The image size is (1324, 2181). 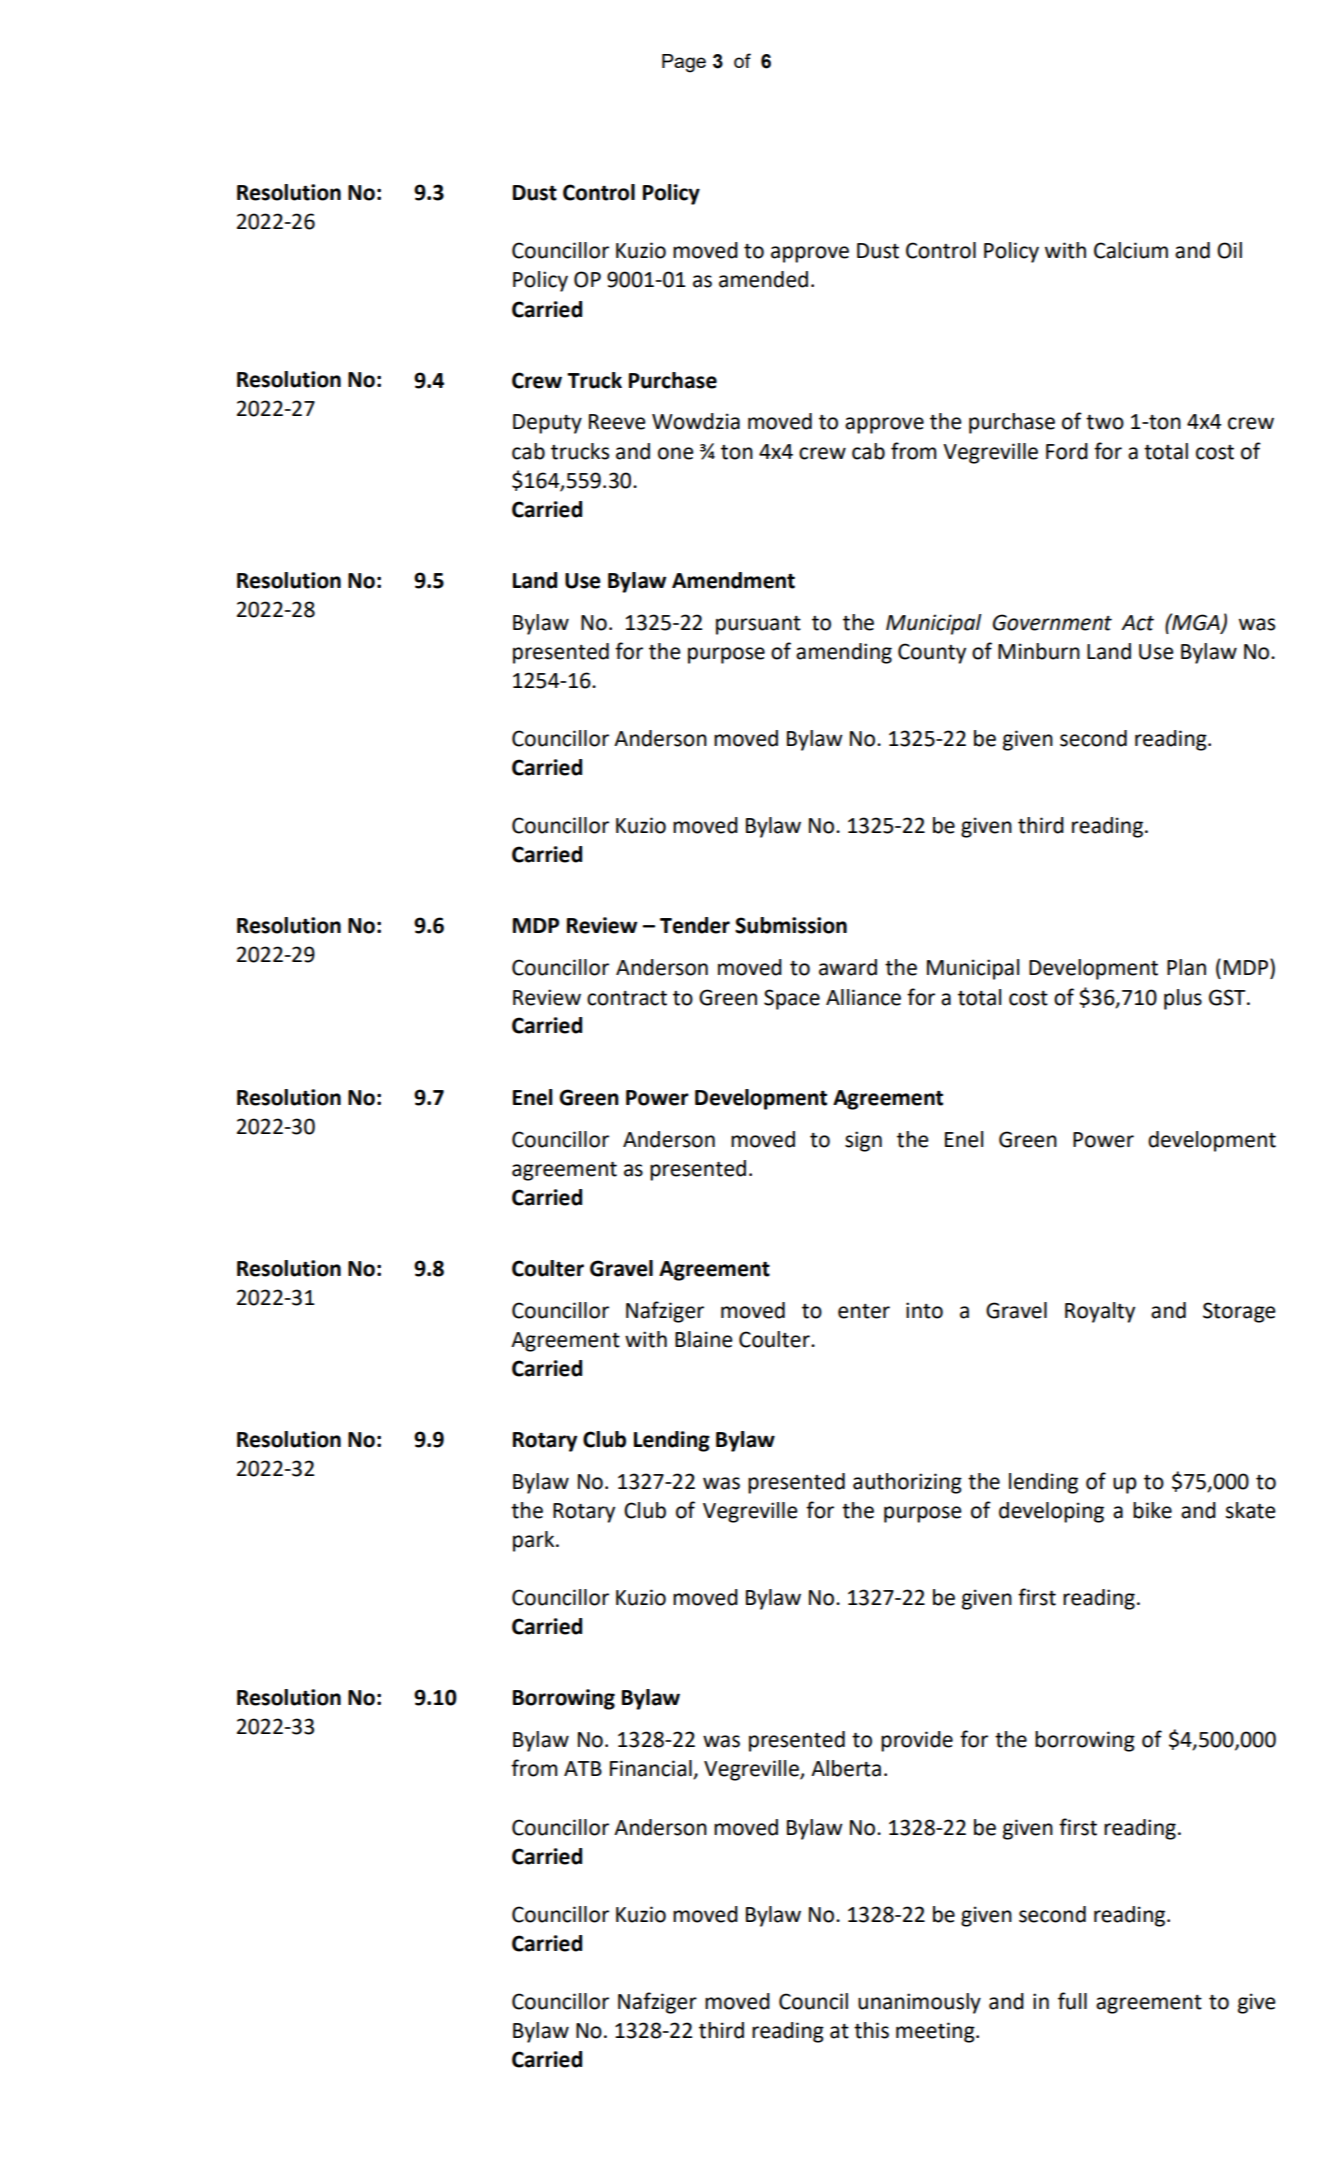 What do you see at coordinates (848, 967) in the screenshot?
I see `award` at bounding box center [848, 967].
